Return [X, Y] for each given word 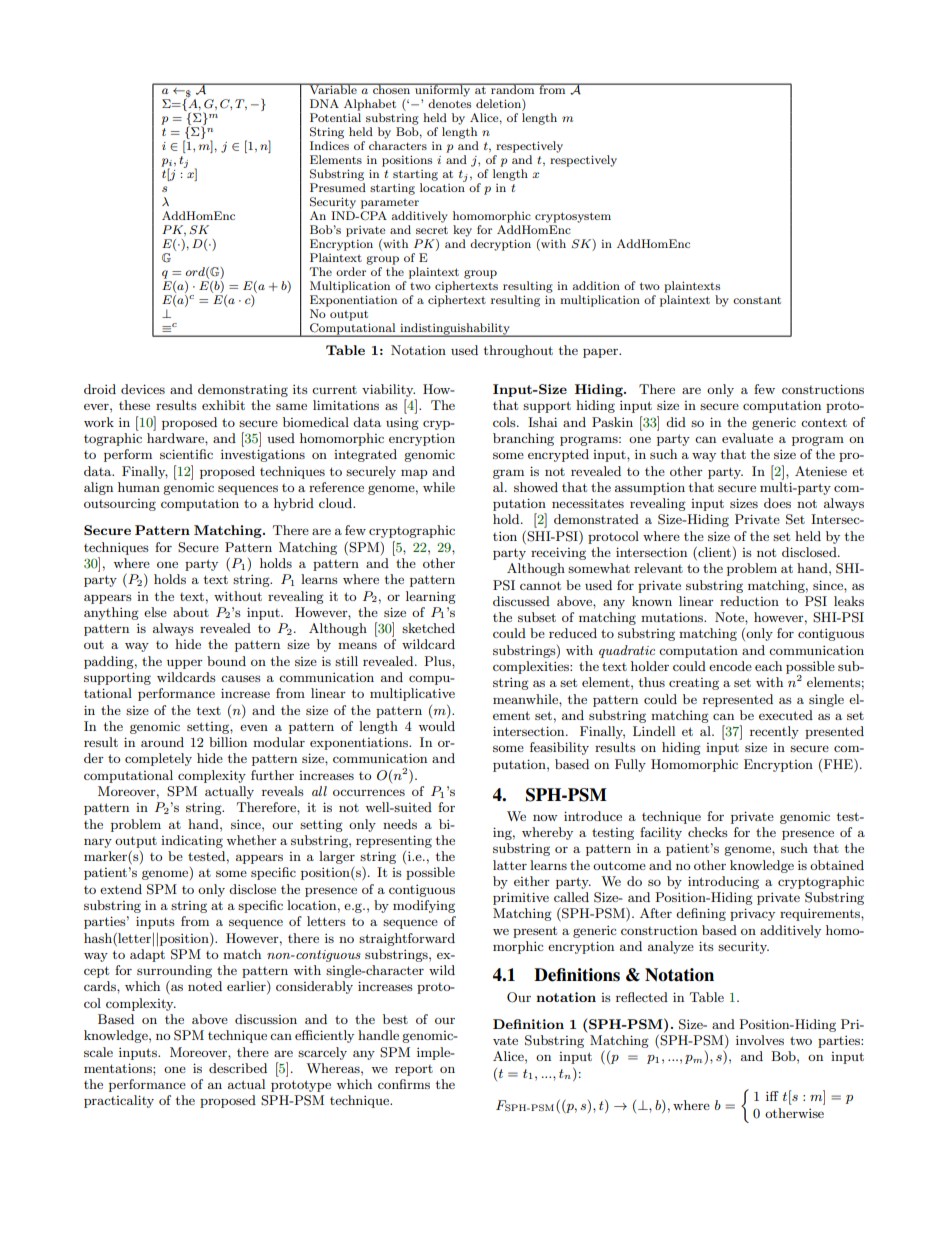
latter [510, 865]
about [191, 612]
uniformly [443, 90]
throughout [518, 351]
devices [143, 389]
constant [757, 300]
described [238, 1068]
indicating [192, 841]
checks [708, 832]
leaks [849, 601]
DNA [324, 103]
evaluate [747, 438]
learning [431, 597]
